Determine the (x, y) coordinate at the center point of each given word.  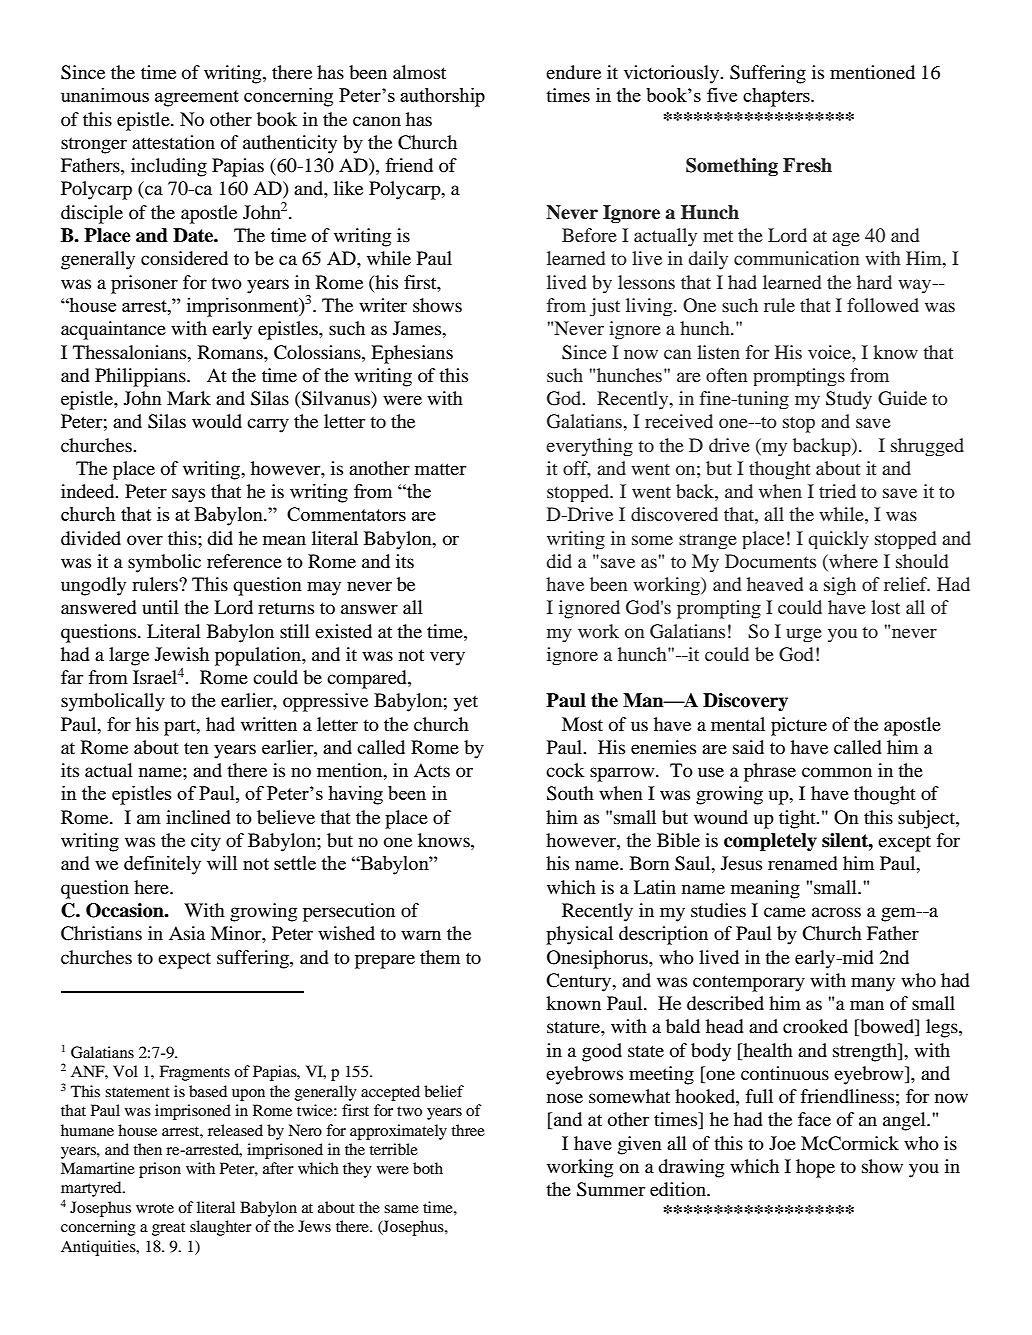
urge (804, 635)
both (428, 1168)
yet (466, 703)
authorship (442, 97)
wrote (155, 1208)
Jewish (182, 654)
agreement (197, 98)
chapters (777, 97)
